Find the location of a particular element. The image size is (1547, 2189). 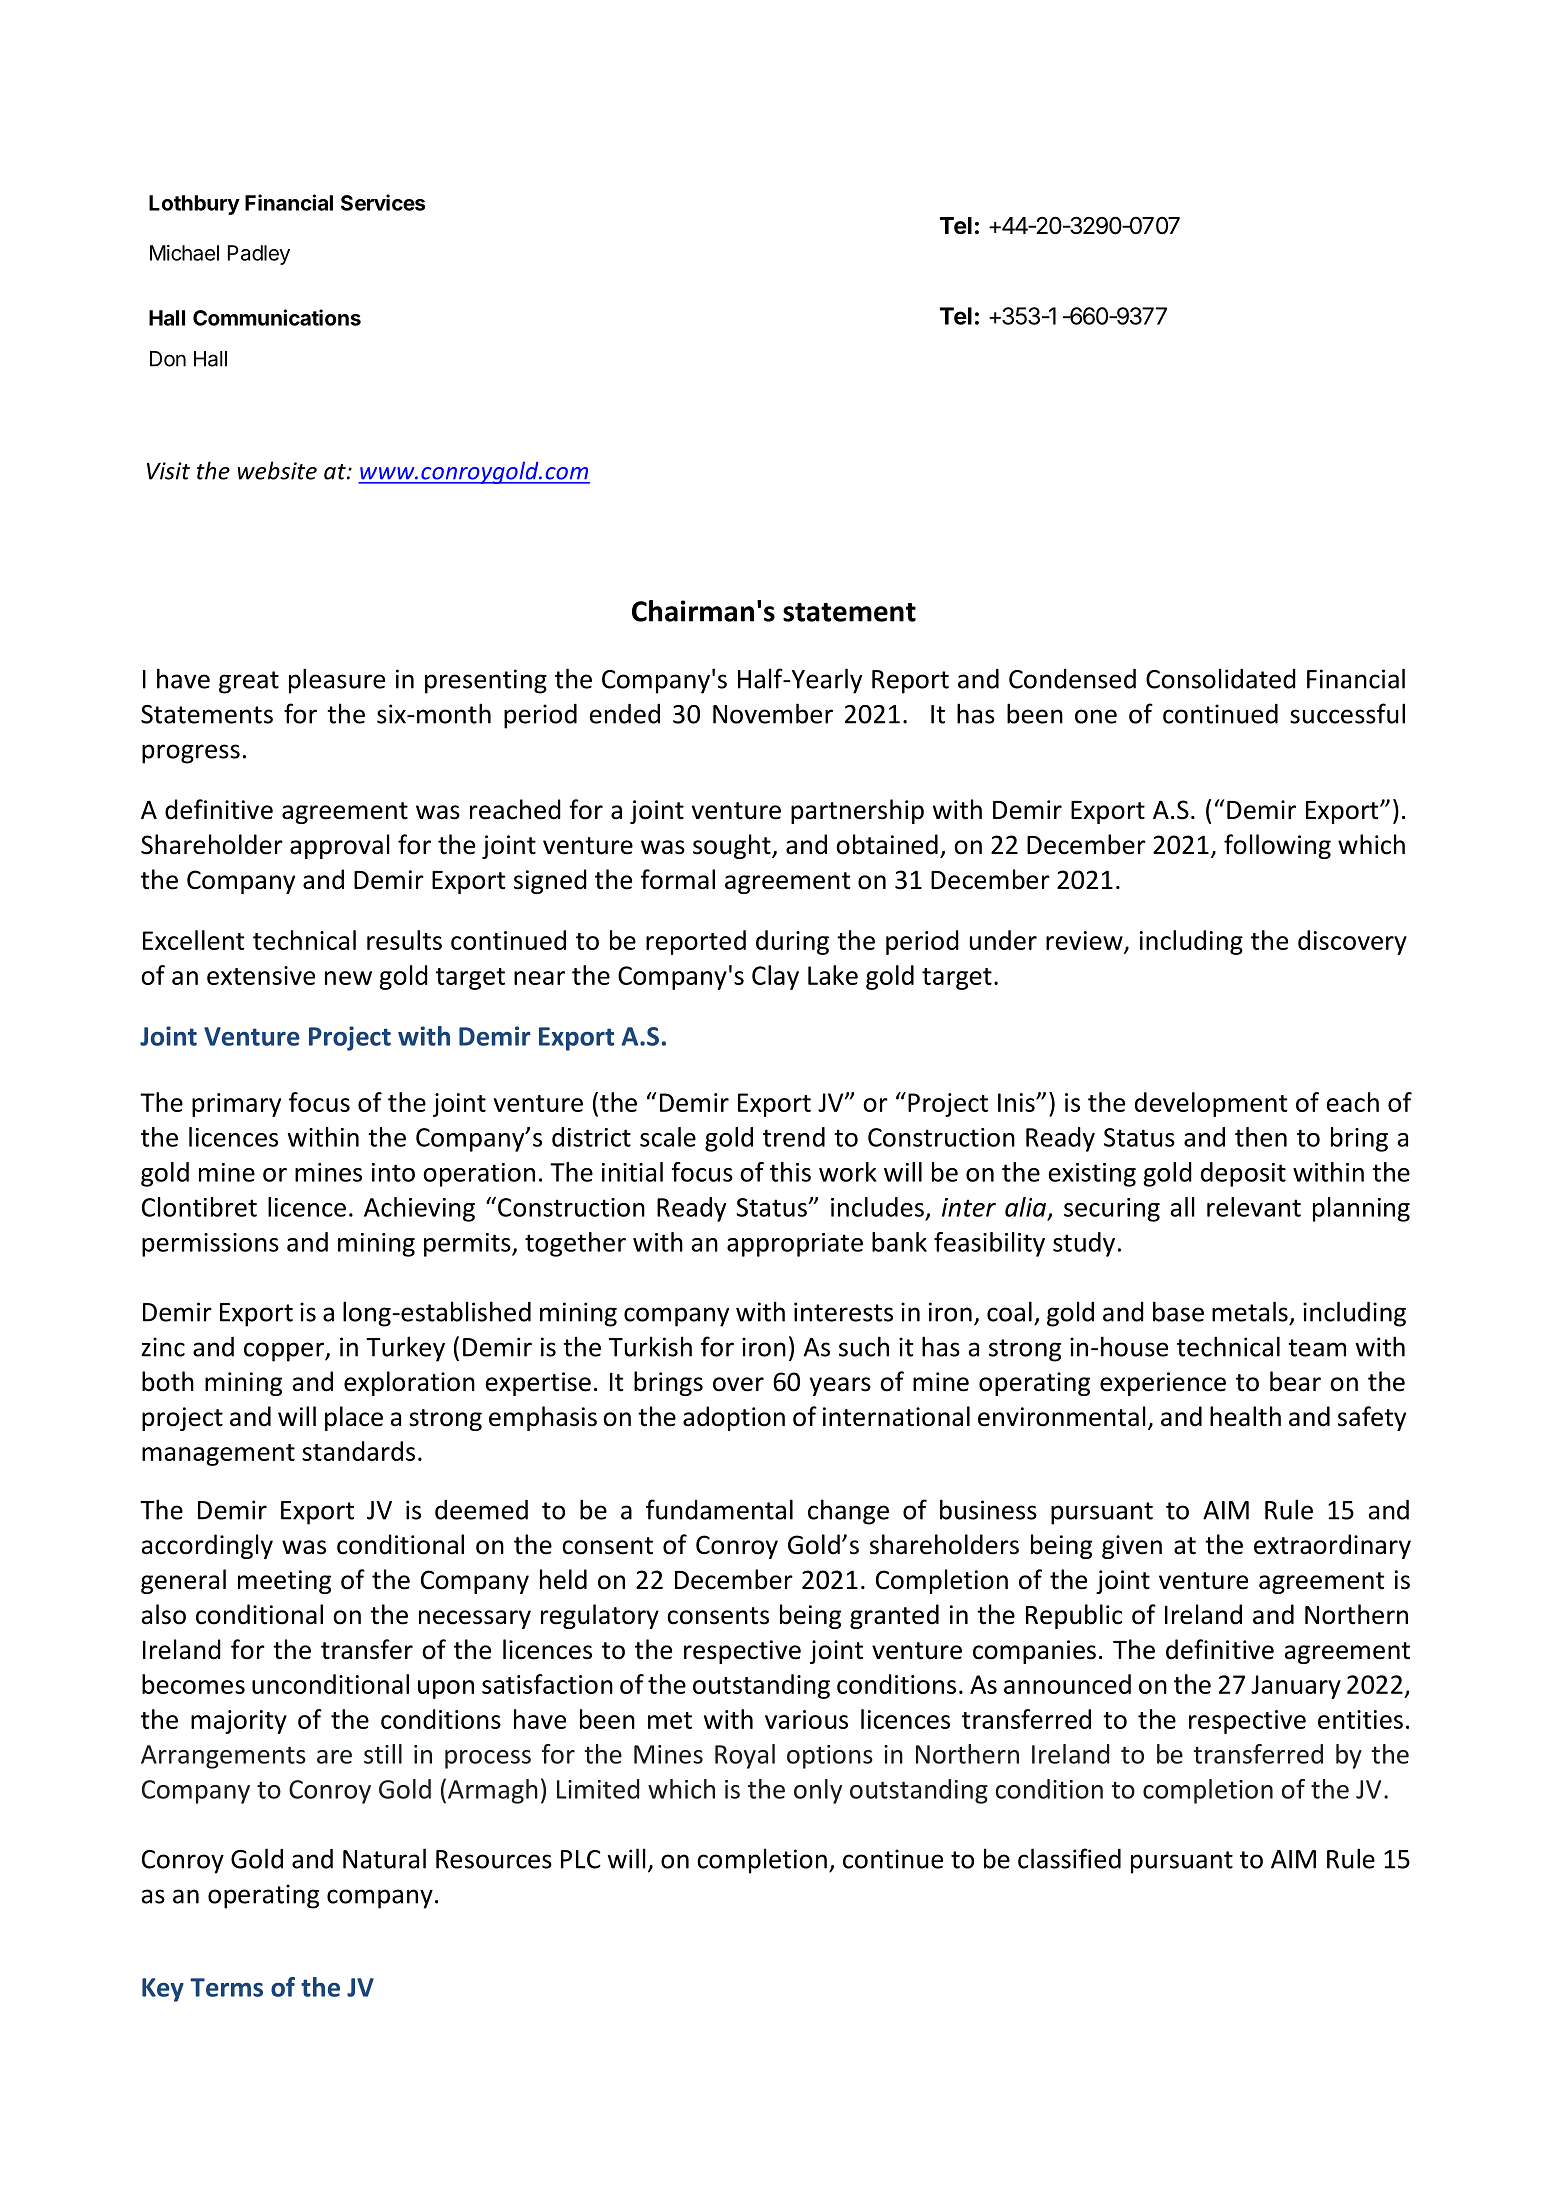

successful is located at coordinates (1347, 713).
